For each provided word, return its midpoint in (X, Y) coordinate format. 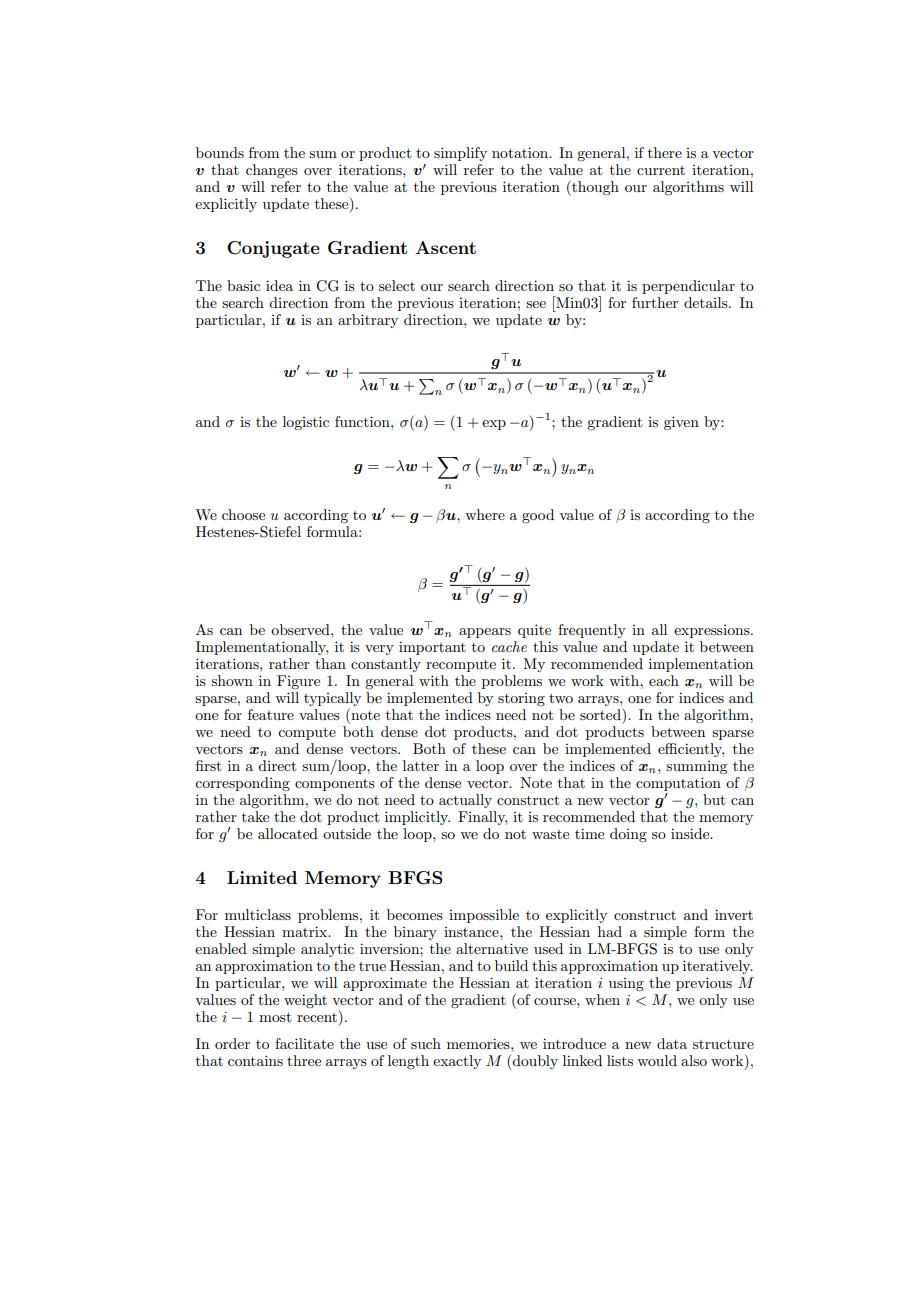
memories (479, 1043)
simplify (460, 154)
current (661, 170)
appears (485, 633)
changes (272, 171)
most (275, 1017)
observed (301, 629)
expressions (713, 631)
